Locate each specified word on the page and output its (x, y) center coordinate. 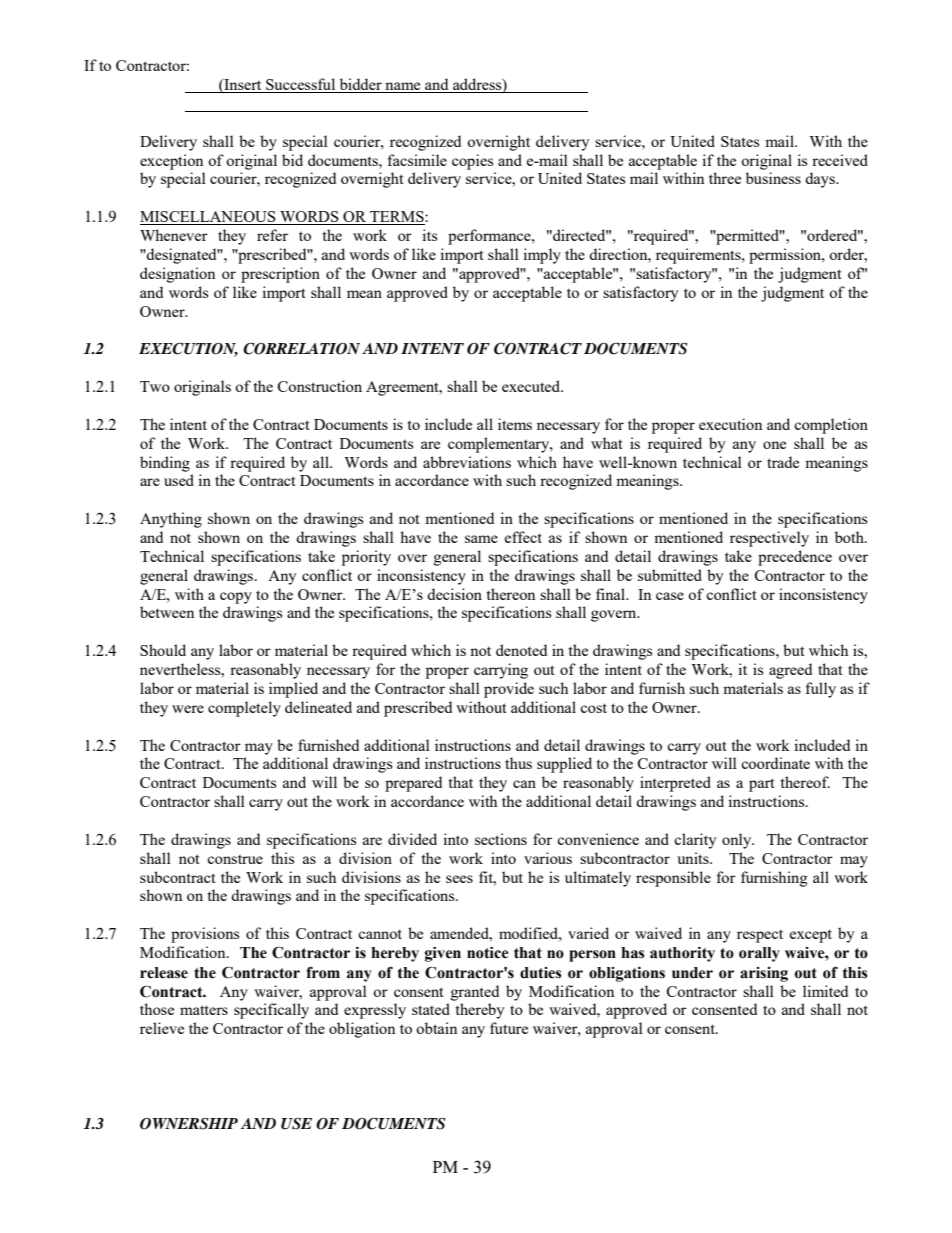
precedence (795, 558)
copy (236, 598)
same (481, 539)
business (773, 178)
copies (472, 162)
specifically (271, 1011)
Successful (301, 85)
